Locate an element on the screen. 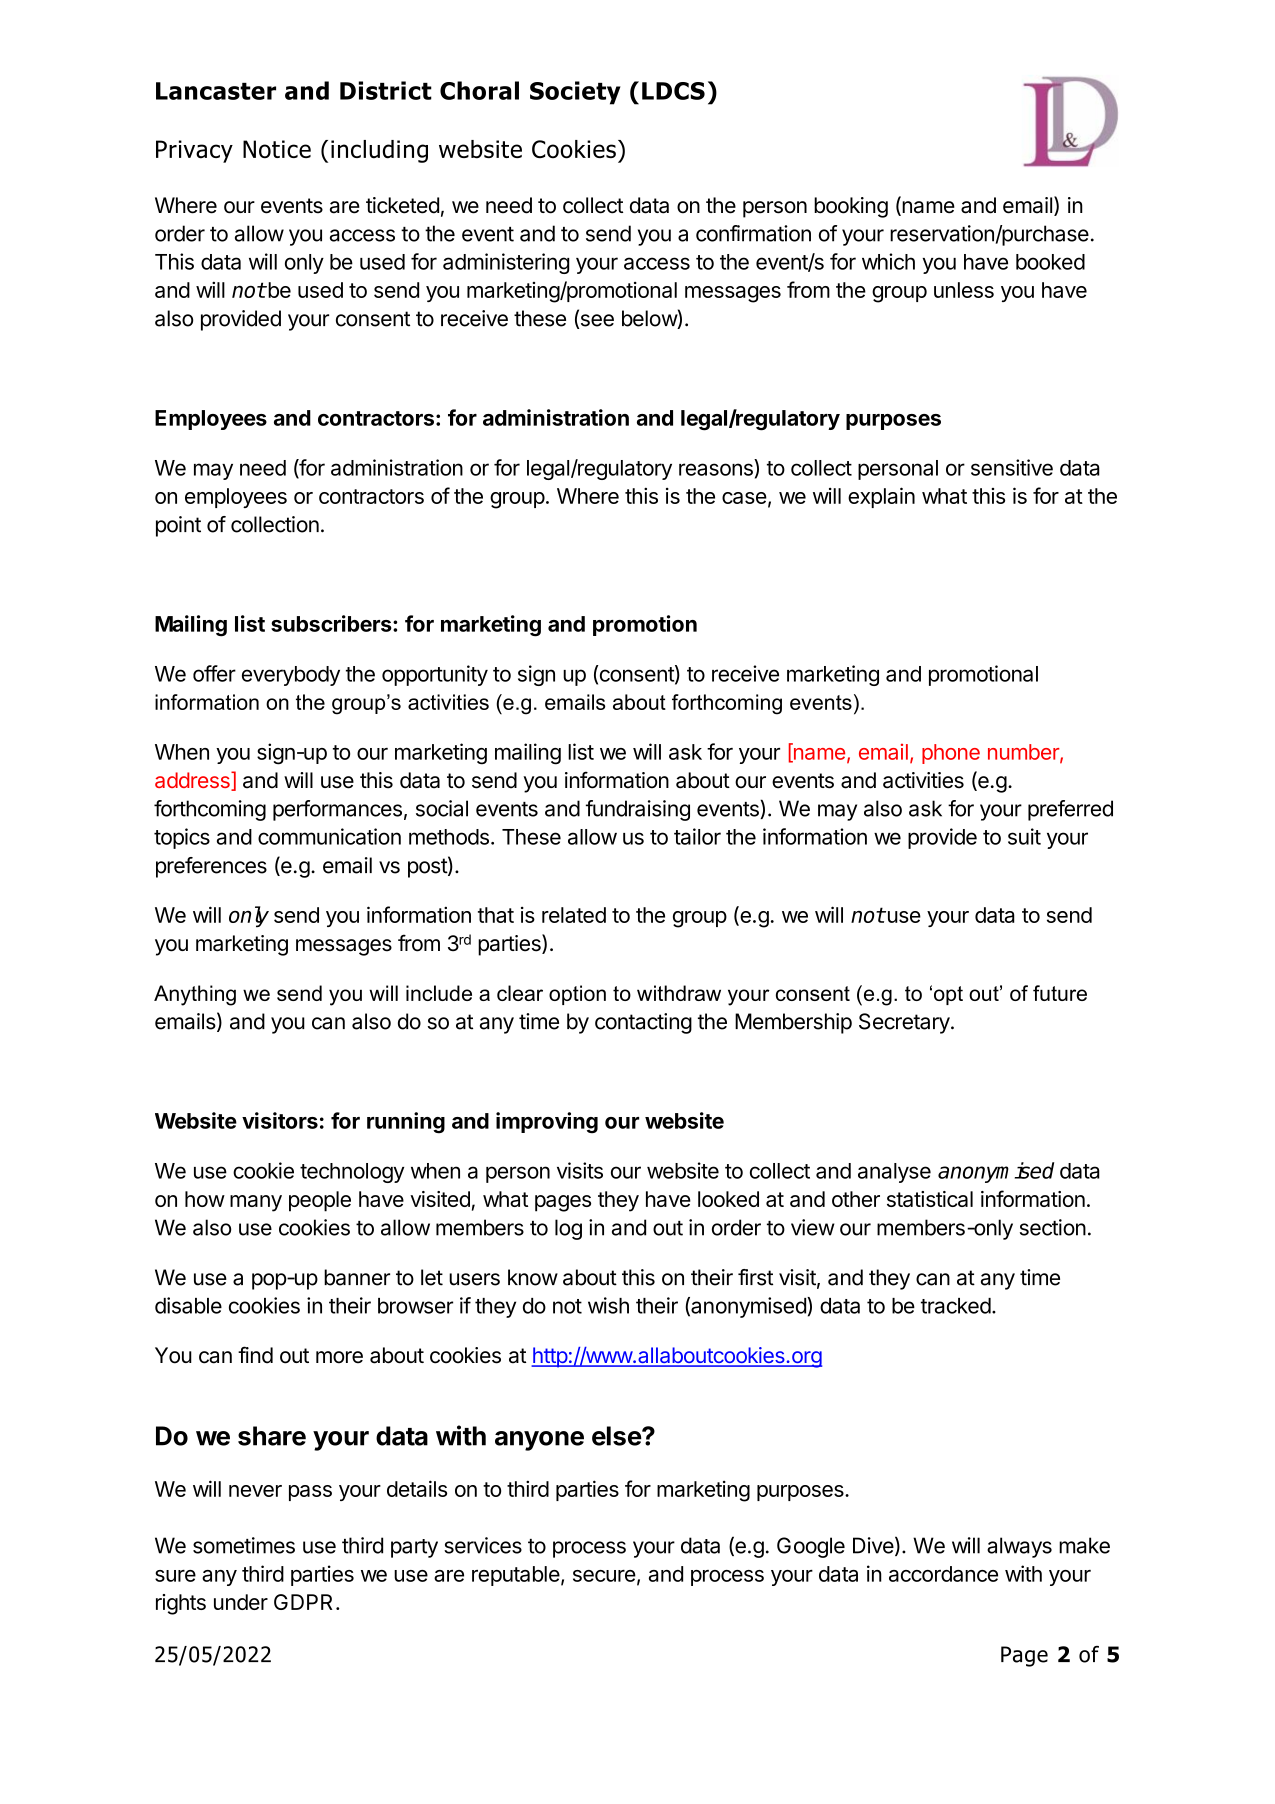  tracked is located at coordinates (956, 1306).
